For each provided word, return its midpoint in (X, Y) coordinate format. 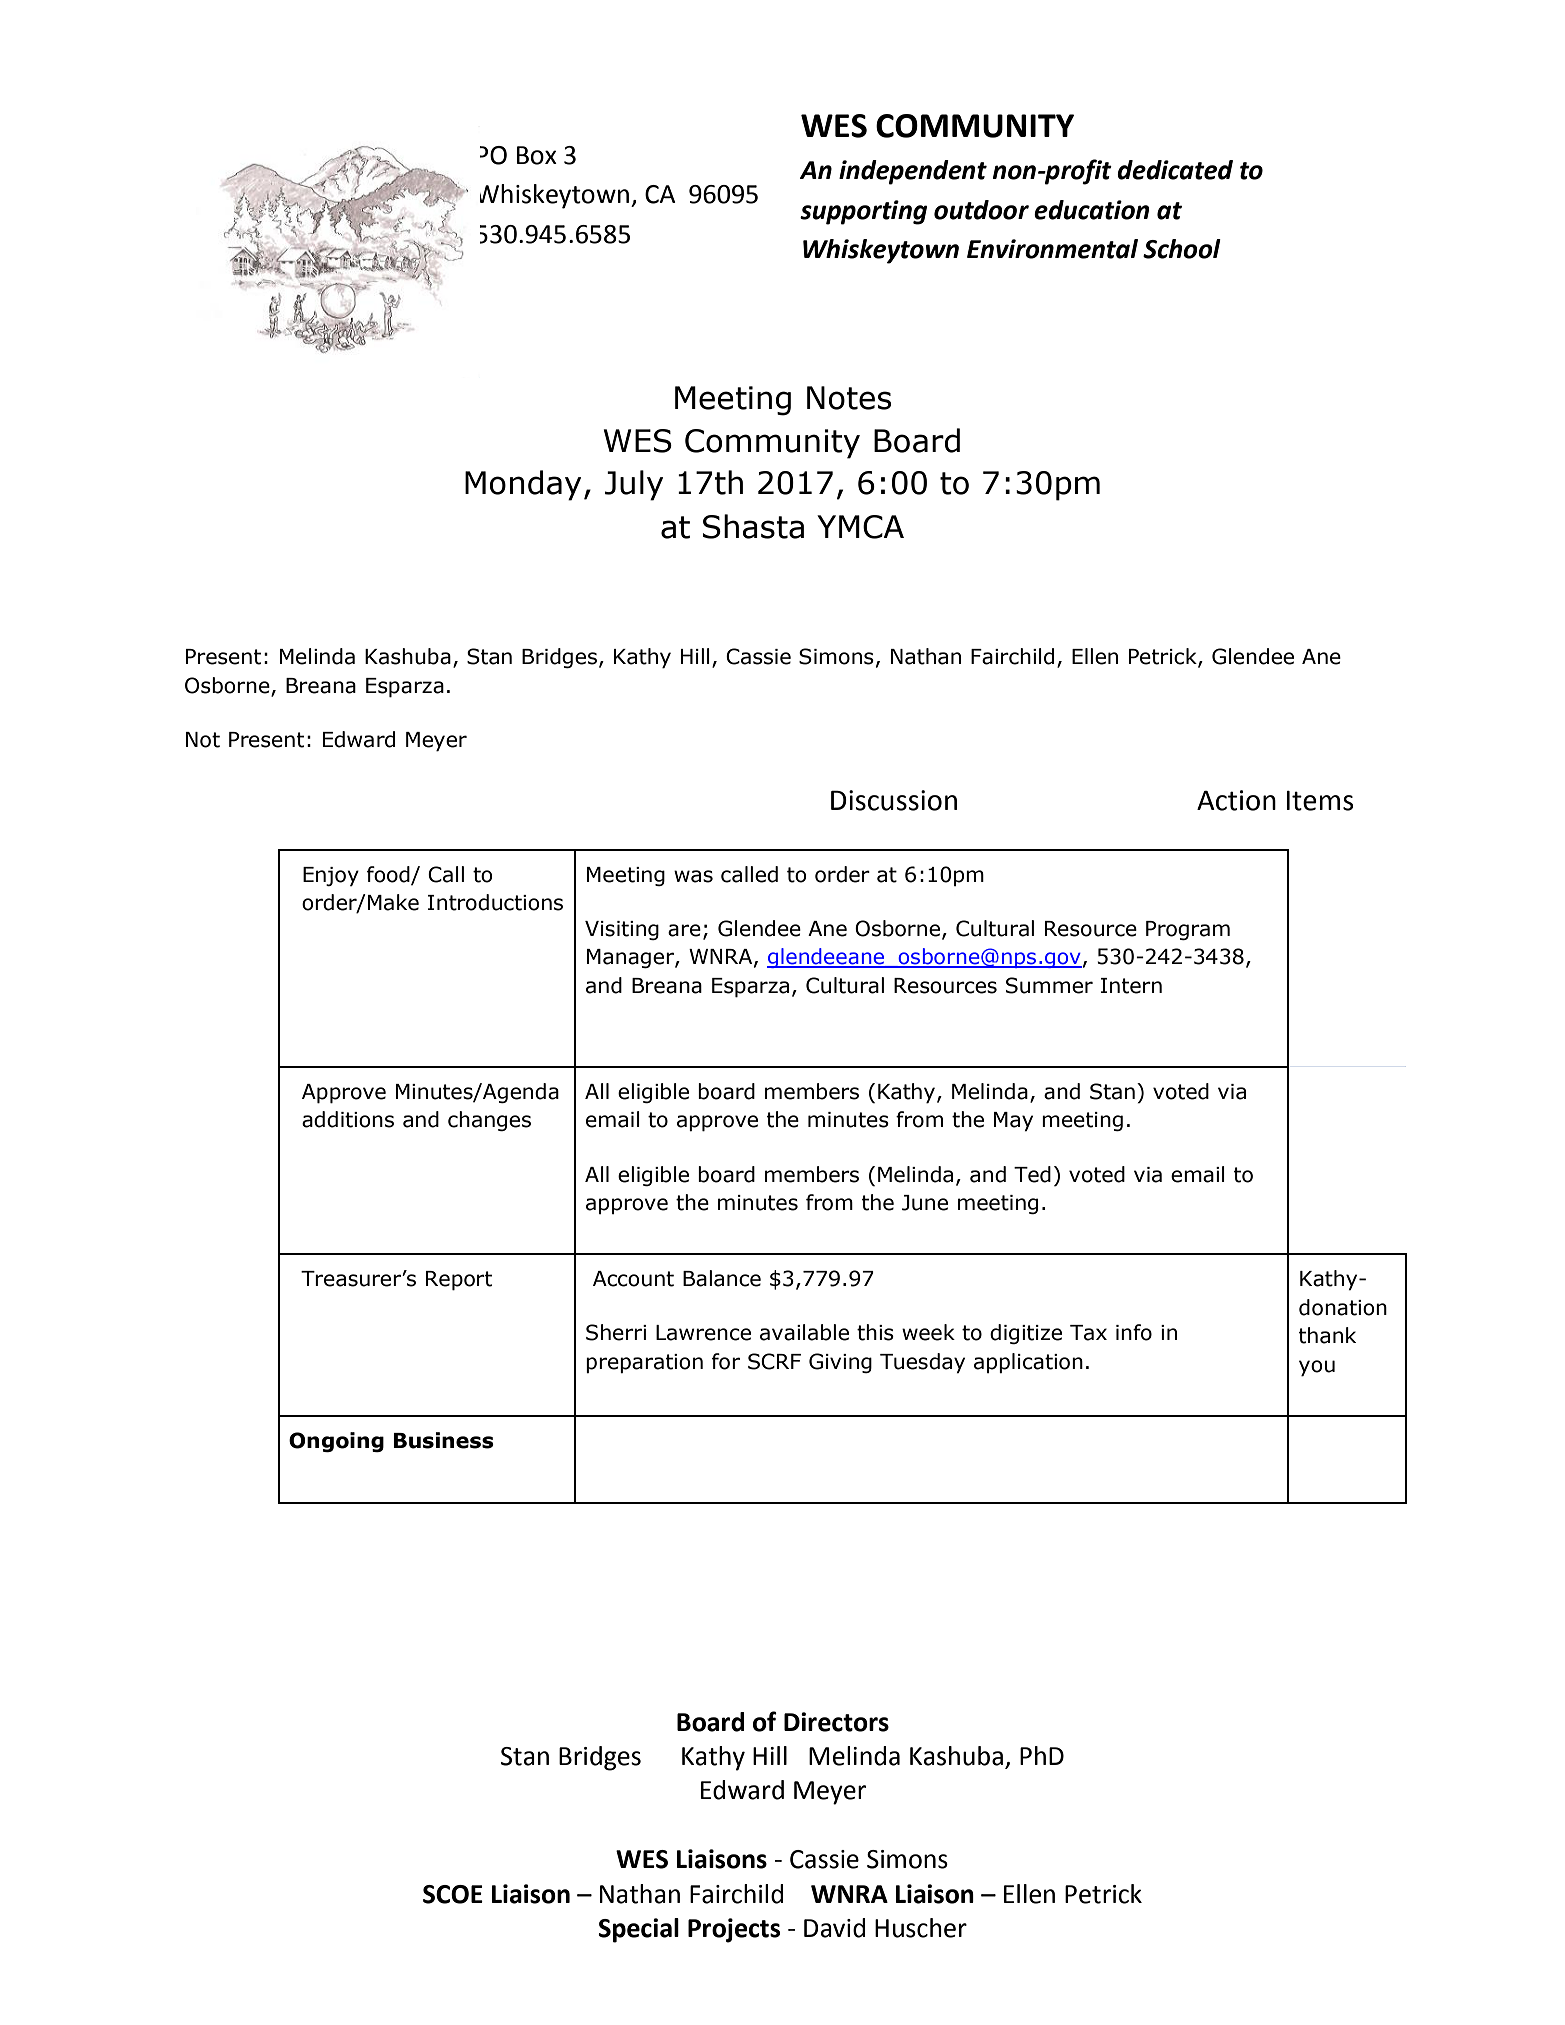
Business (443, 1440)
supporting (863, 212)
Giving (840, 1363)
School (1182, 249)
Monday (523, 485)
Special (638, 1930)
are (684, 930)
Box (537, 155)
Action (1236, 800)
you (1317, 1368)
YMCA (860, 527)
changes (489, 1121)
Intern (1131, 986)
